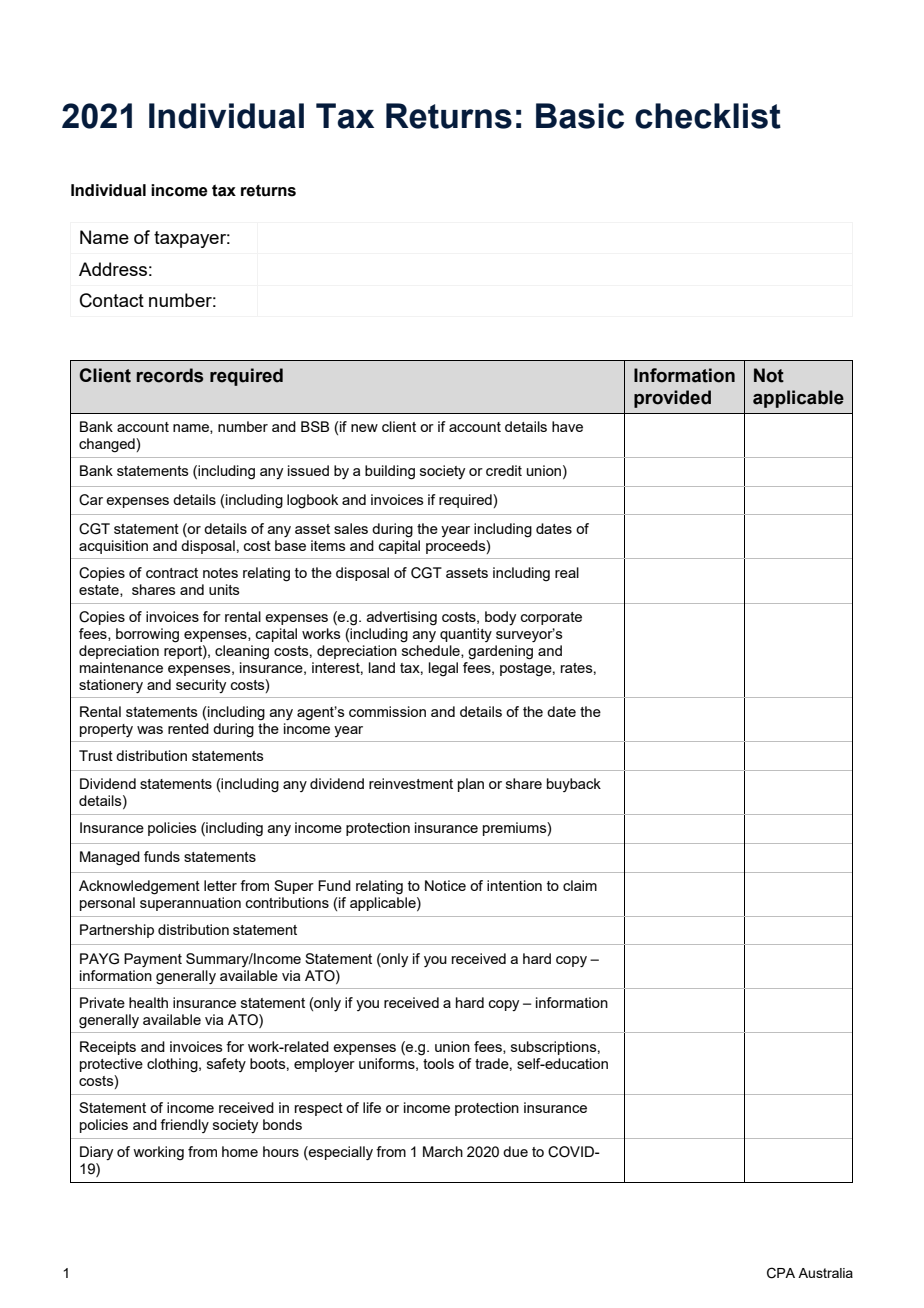 This page has width=924, height=1308. I want to click on Payment, so click(153, 960).
